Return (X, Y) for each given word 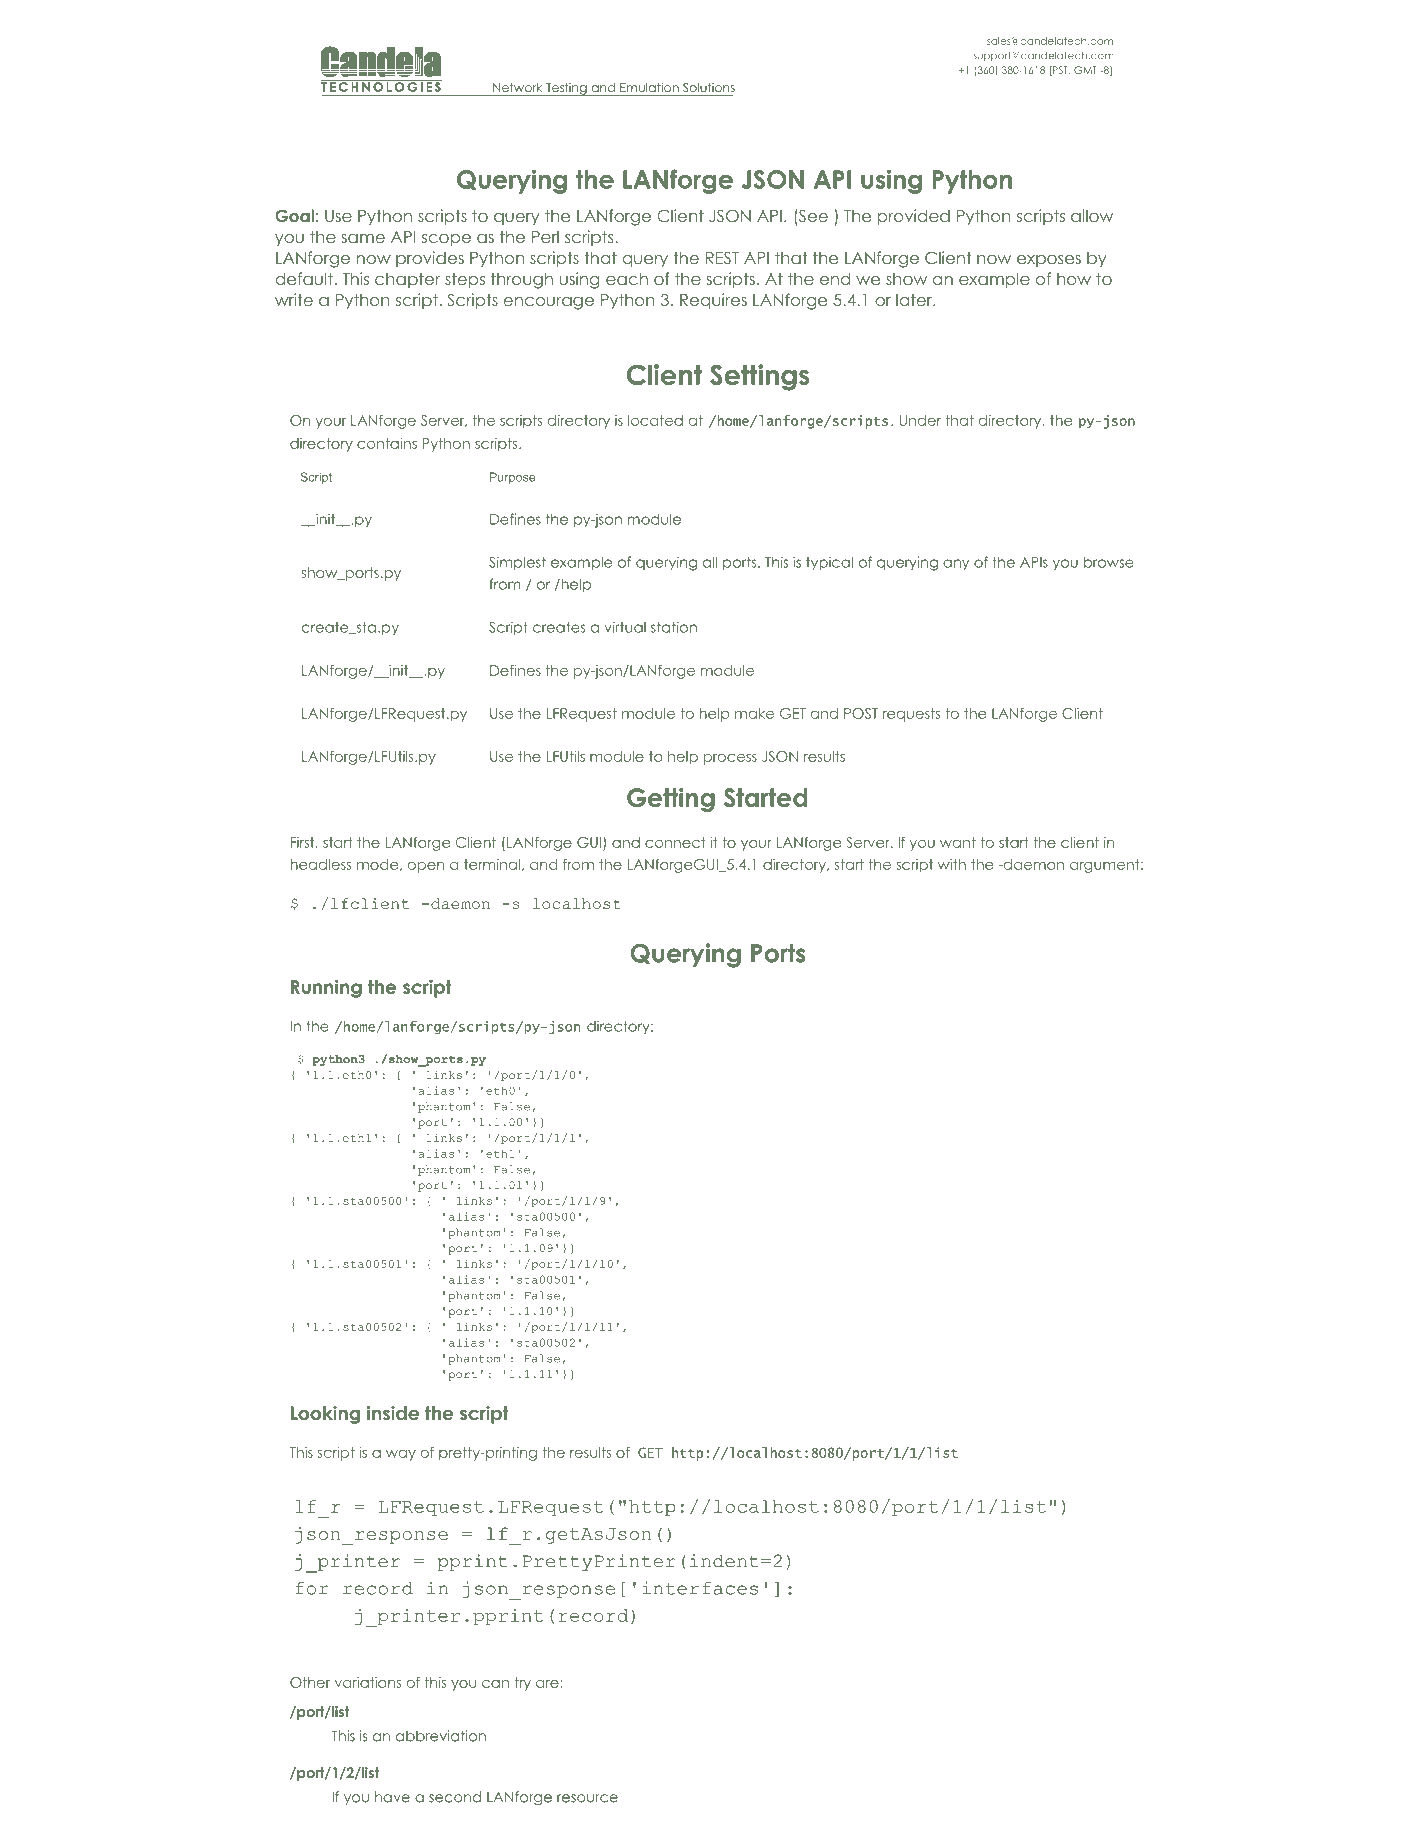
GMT (1085, 70)
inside (393, 1413)
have (392, 1797)
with (952, 864)
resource (587, 1798)
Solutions (709, 87)
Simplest (517, 563)
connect (675, 842)
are (548, 1684)
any (956, 565)
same (363, 238)
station (674, 627)
